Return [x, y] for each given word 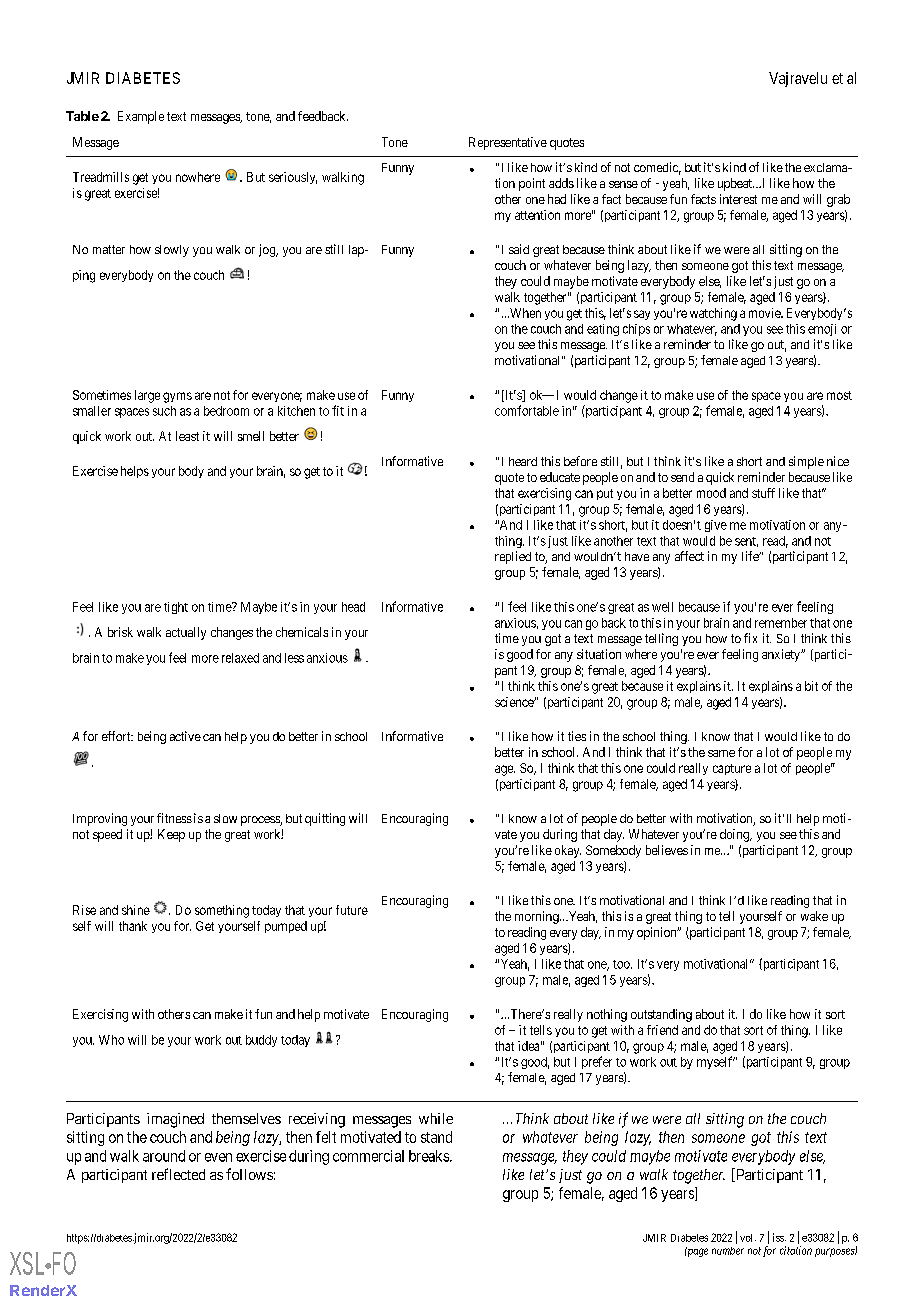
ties [577, 736]
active [185, 736]
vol [748, 1238]
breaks [430, 1156]
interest [738, 199]
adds [561, 183]
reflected [178, 1174]
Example [141, 117]
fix [750, 638]
